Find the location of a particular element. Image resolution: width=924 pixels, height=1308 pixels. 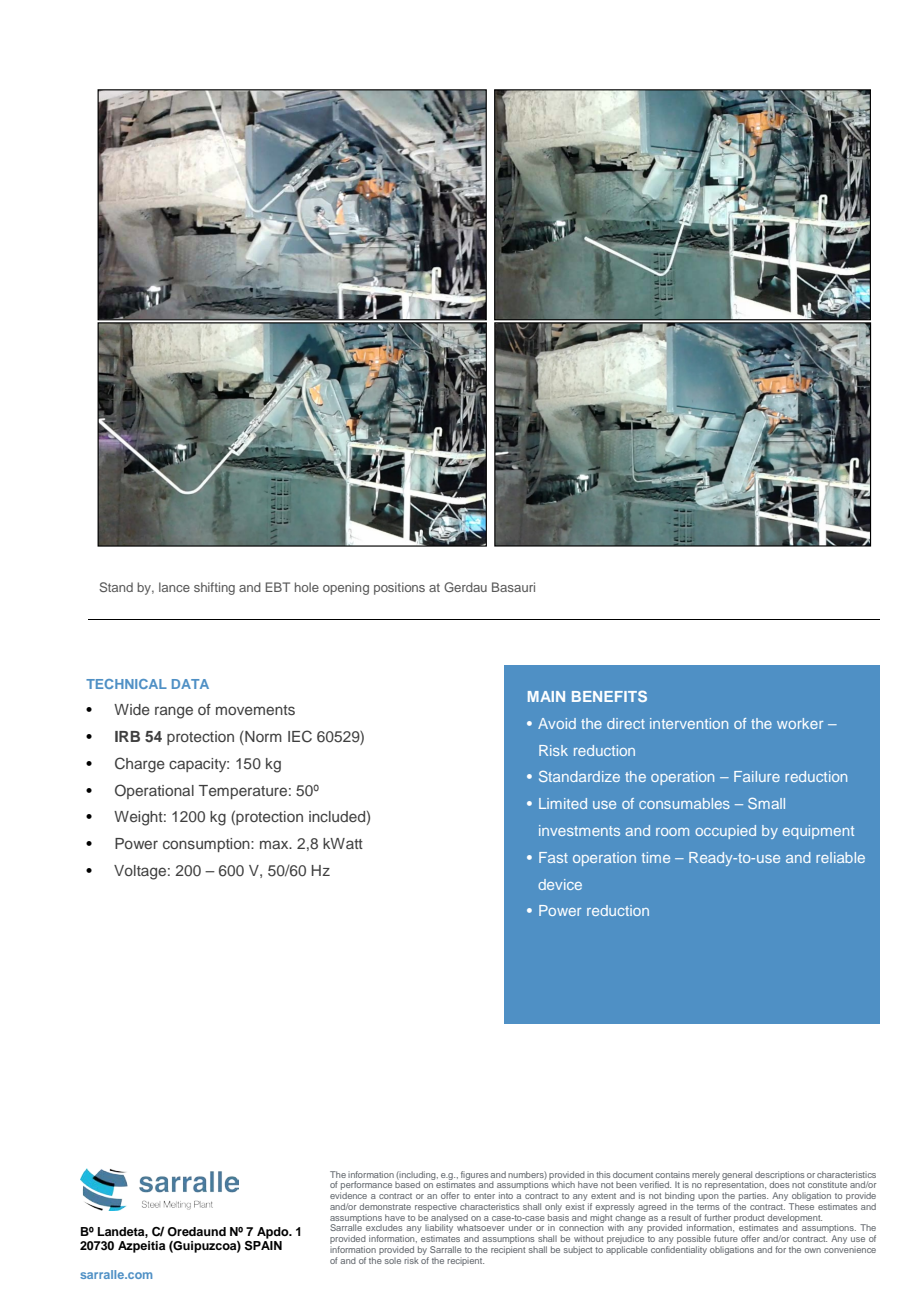

descriptions is located at coordinates (780, 1176).
